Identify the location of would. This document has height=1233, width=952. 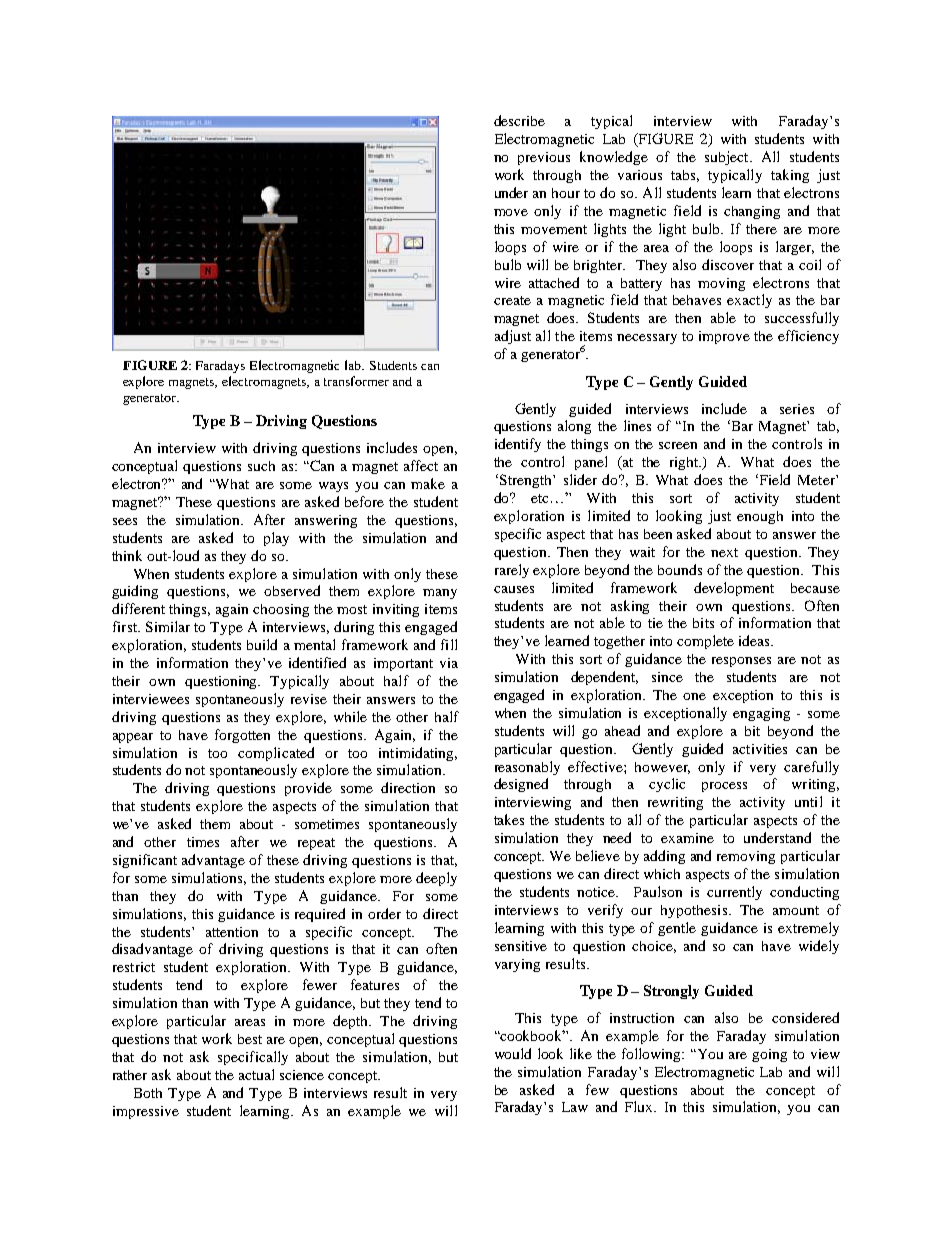
(513, 1053).
